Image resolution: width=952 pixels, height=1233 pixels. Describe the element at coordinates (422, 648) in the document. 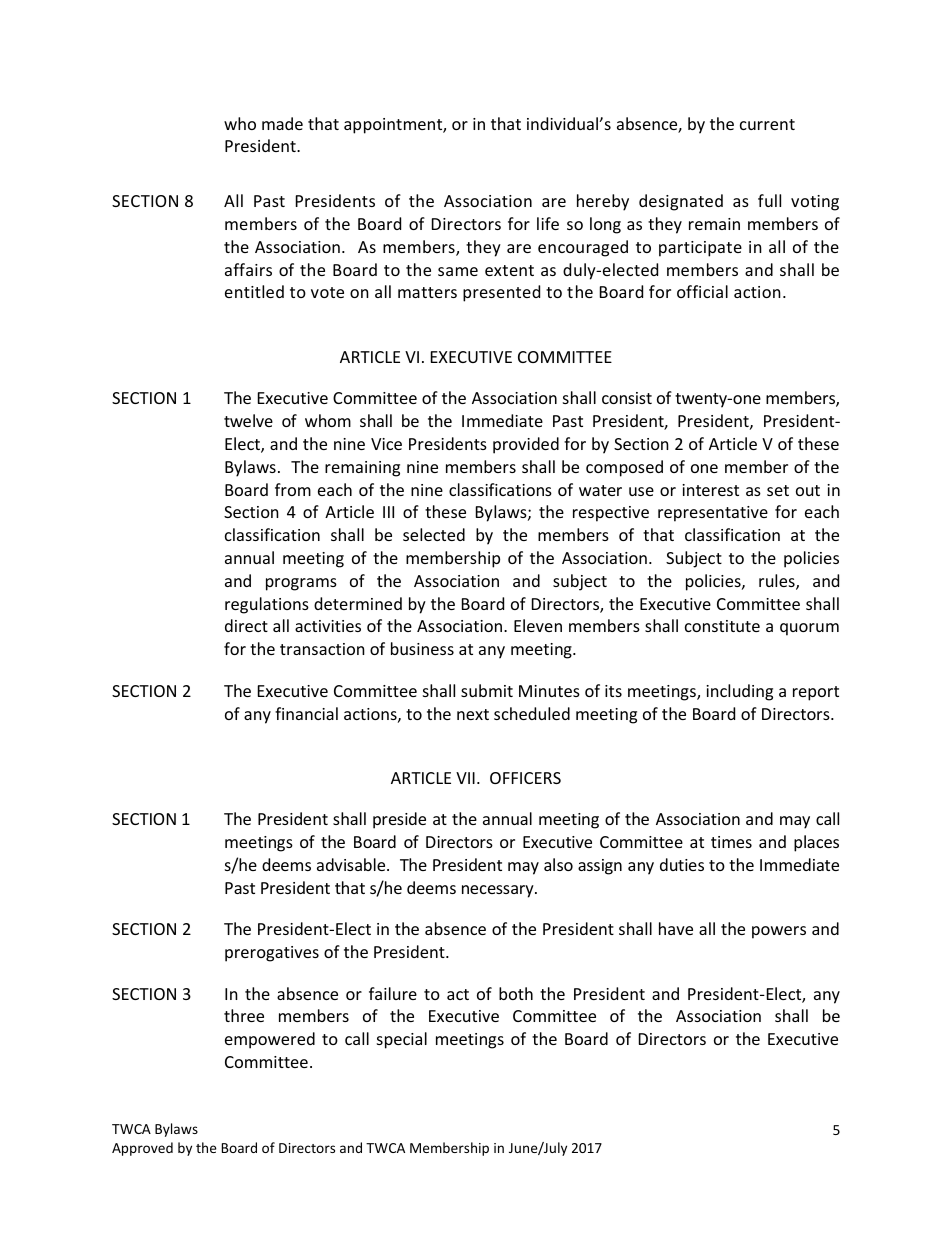

I see `business` at that location.
